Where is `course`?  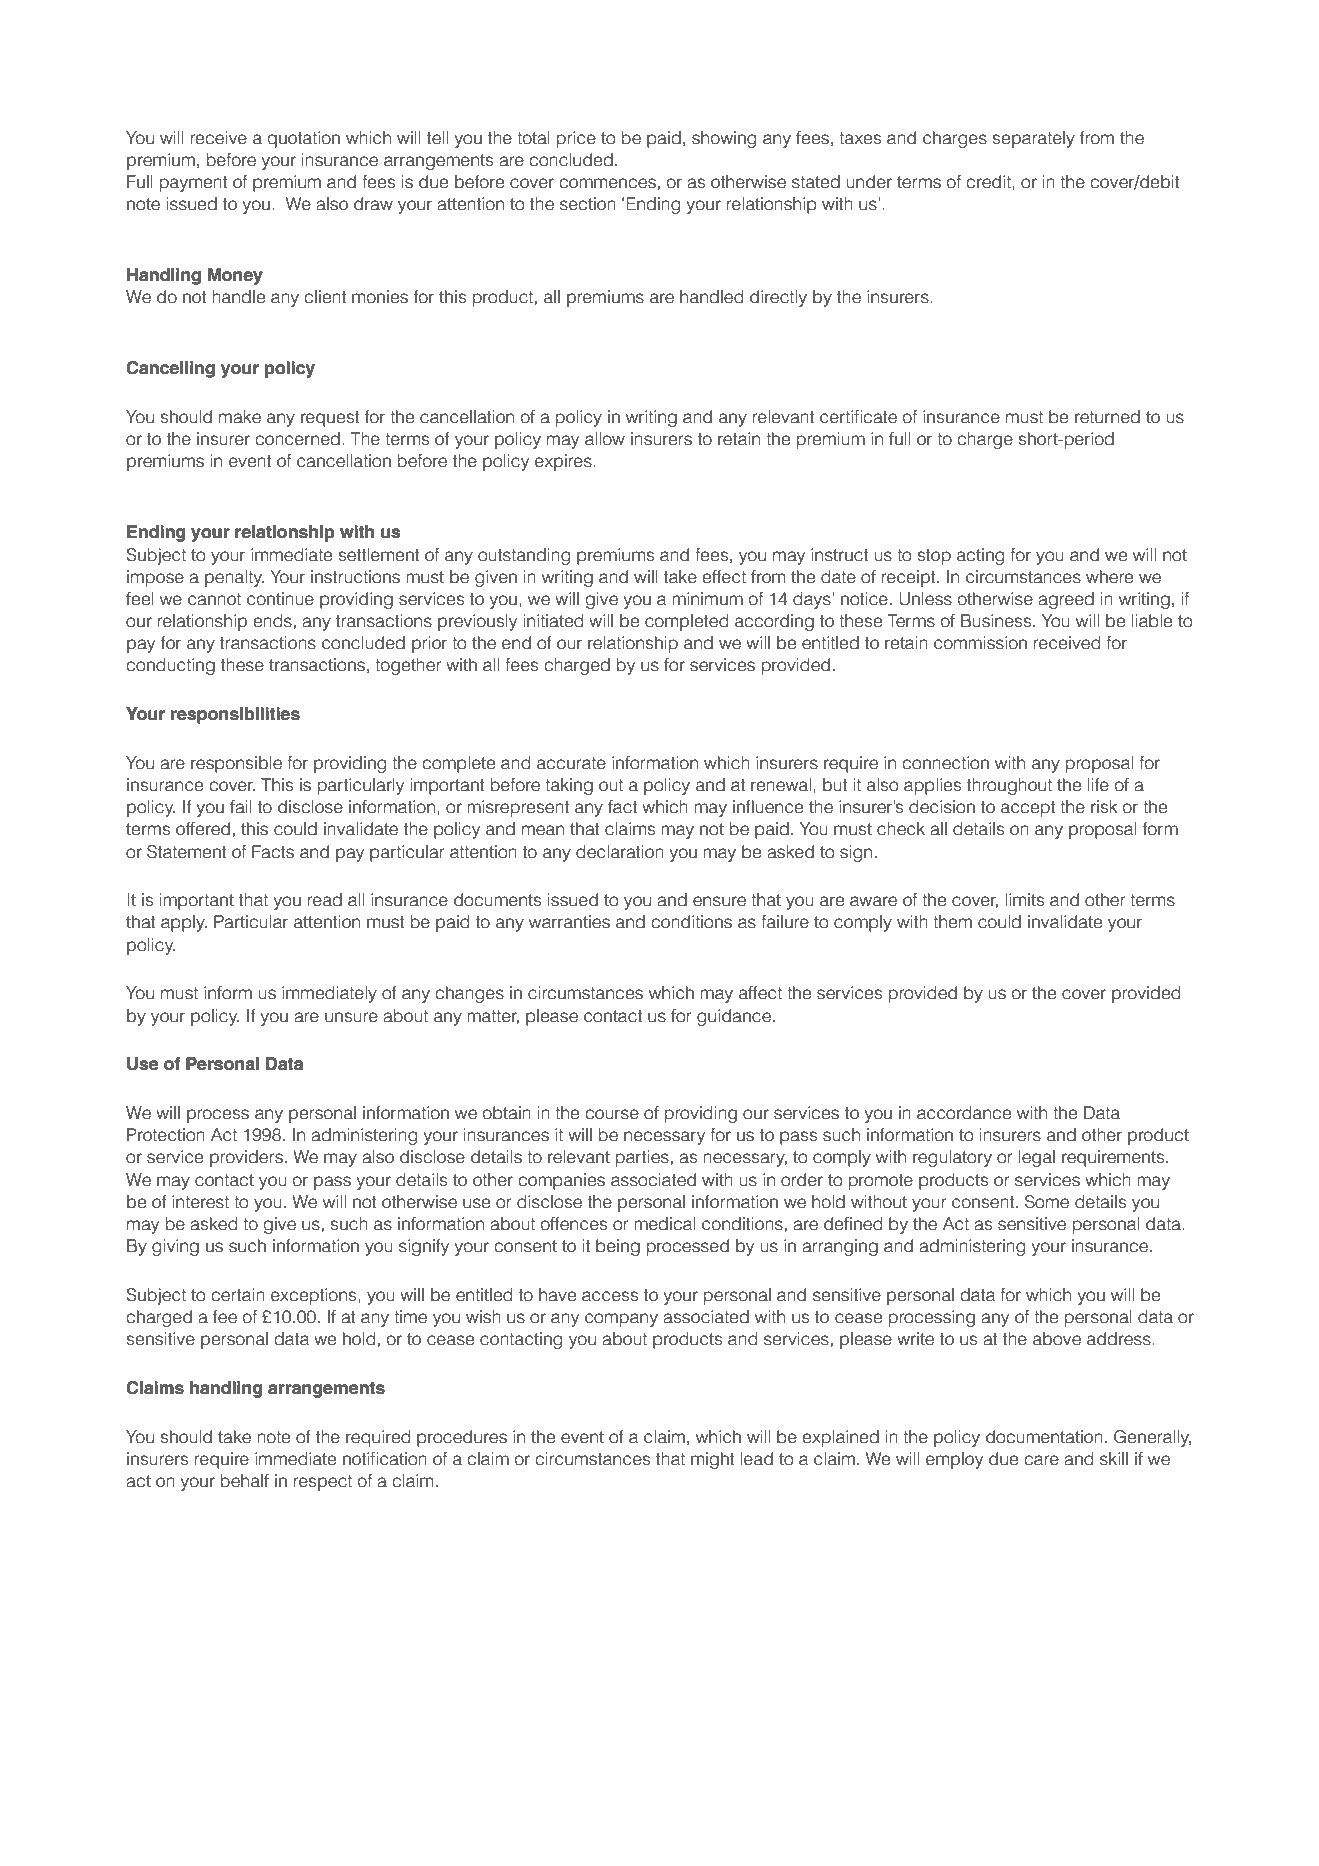
course is located at coordinates (612, 1114).
